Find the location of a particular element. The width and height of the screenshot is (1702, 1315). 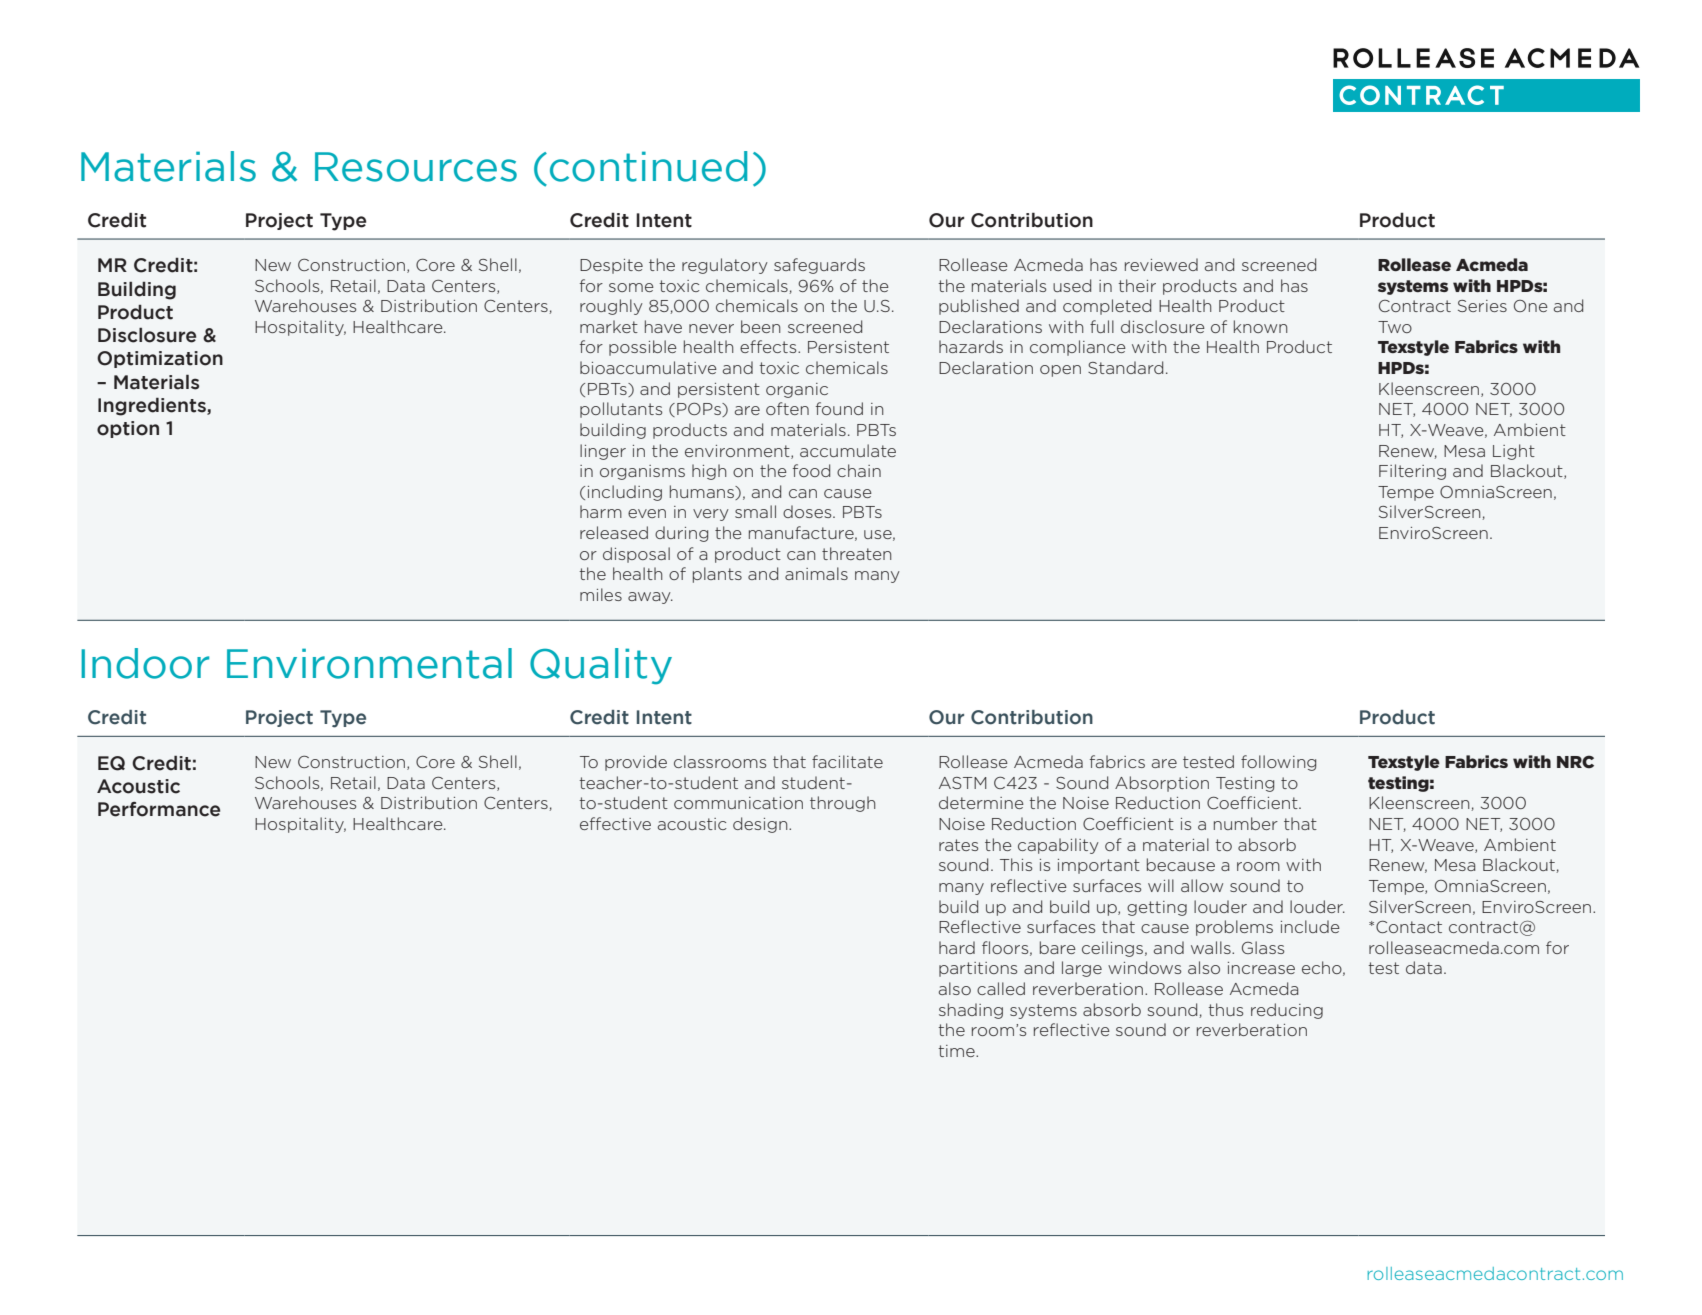

Filtering is located at coordinates (1412, 472).
